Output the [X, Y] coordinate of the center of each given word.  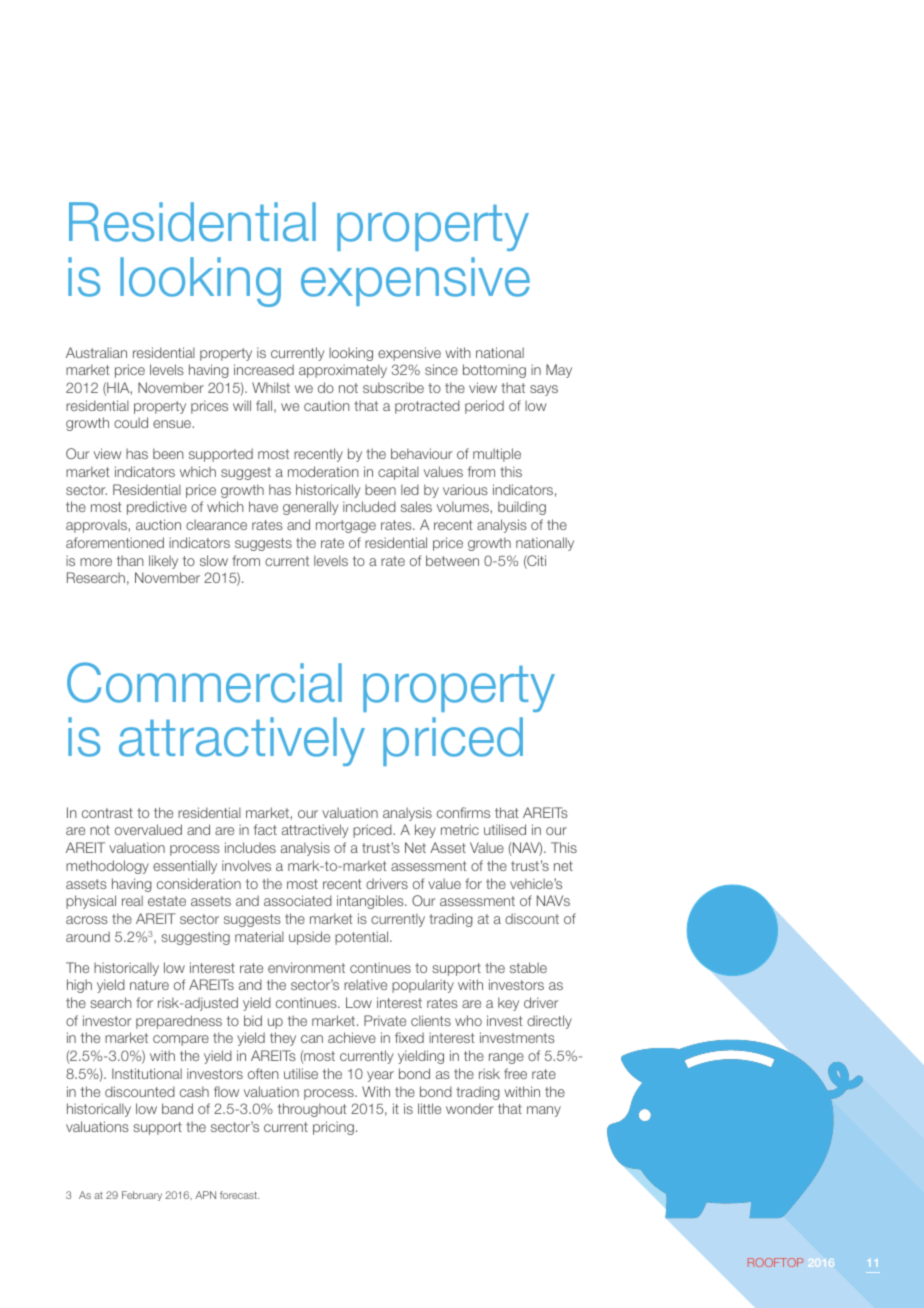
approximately [343, 371]
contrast [107, 813]
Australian [96, 352]
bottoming [494, 371]
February [142, 1196]
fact [265, 829]
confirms [463, 812]
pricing [333, 1128]
